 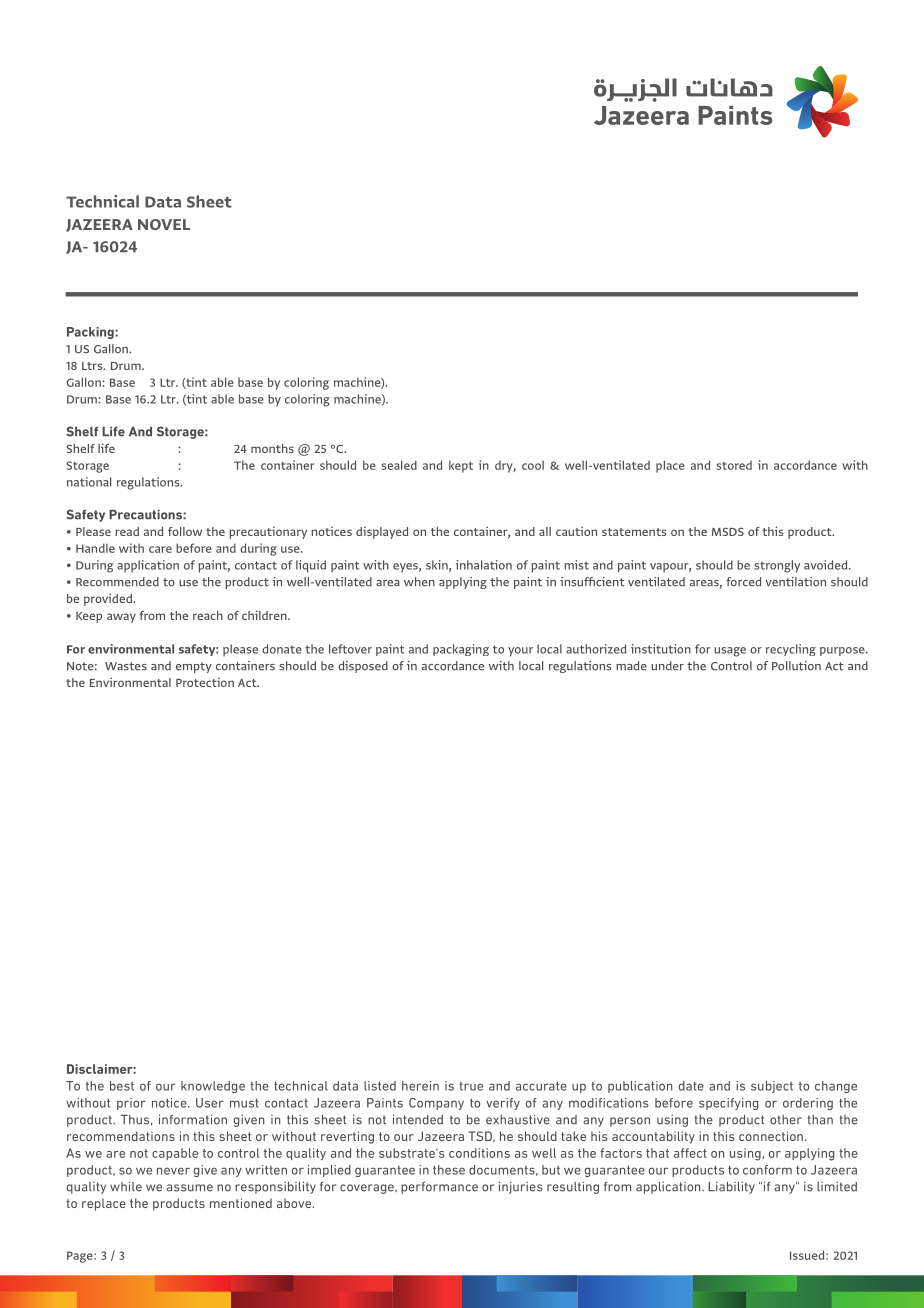 What do you see at coordinates (461, 466) in the document?
I see `kept` at bounding box center [461, 466].
